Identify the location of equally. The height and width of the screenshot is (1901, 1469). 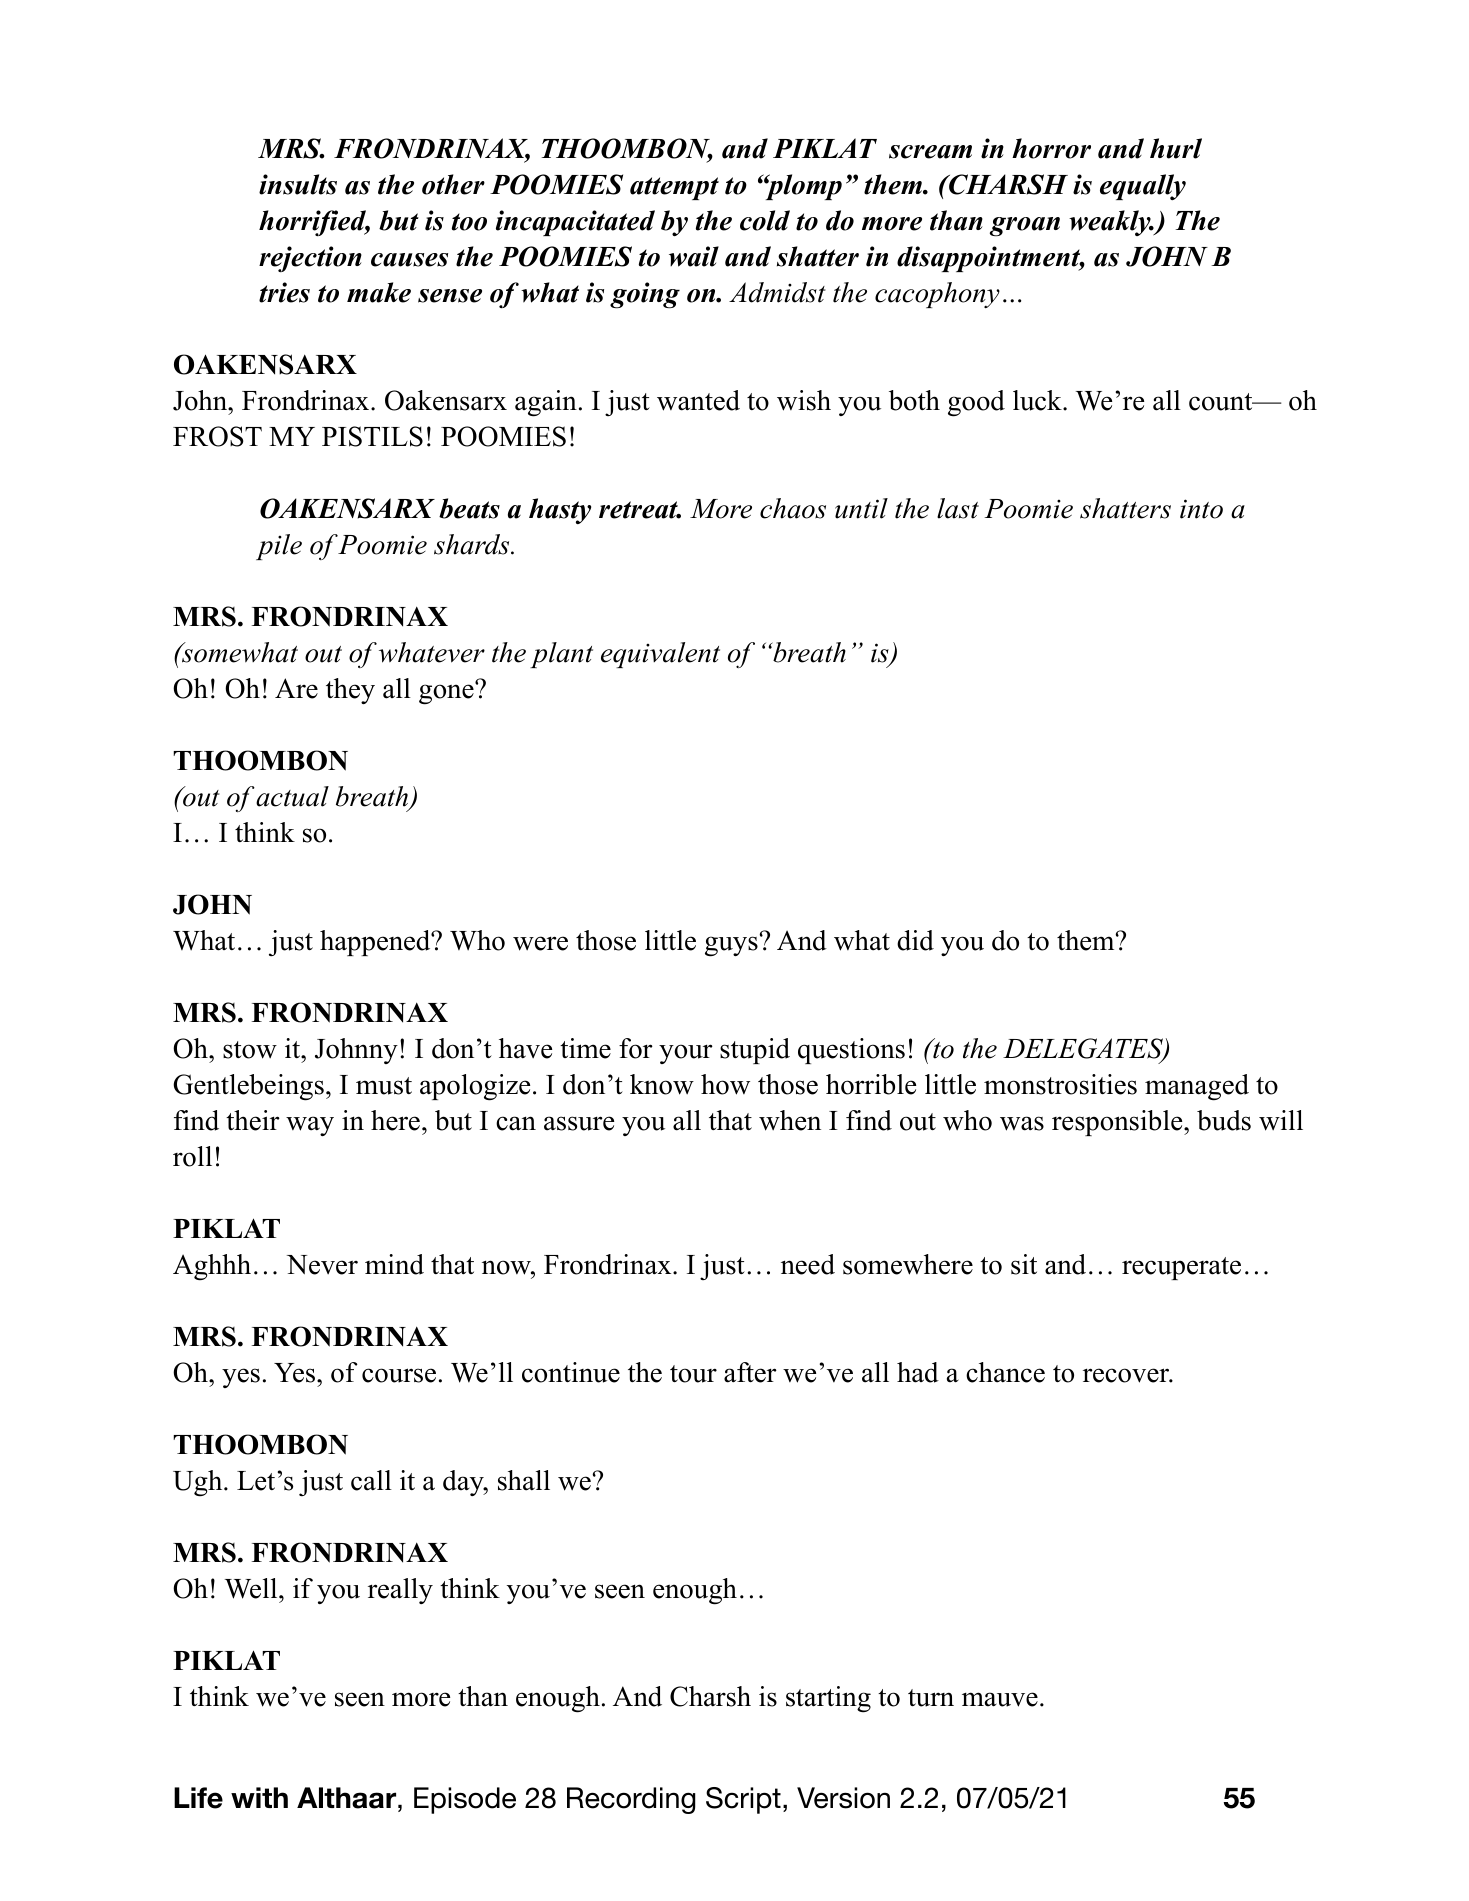
(1143, 187).
